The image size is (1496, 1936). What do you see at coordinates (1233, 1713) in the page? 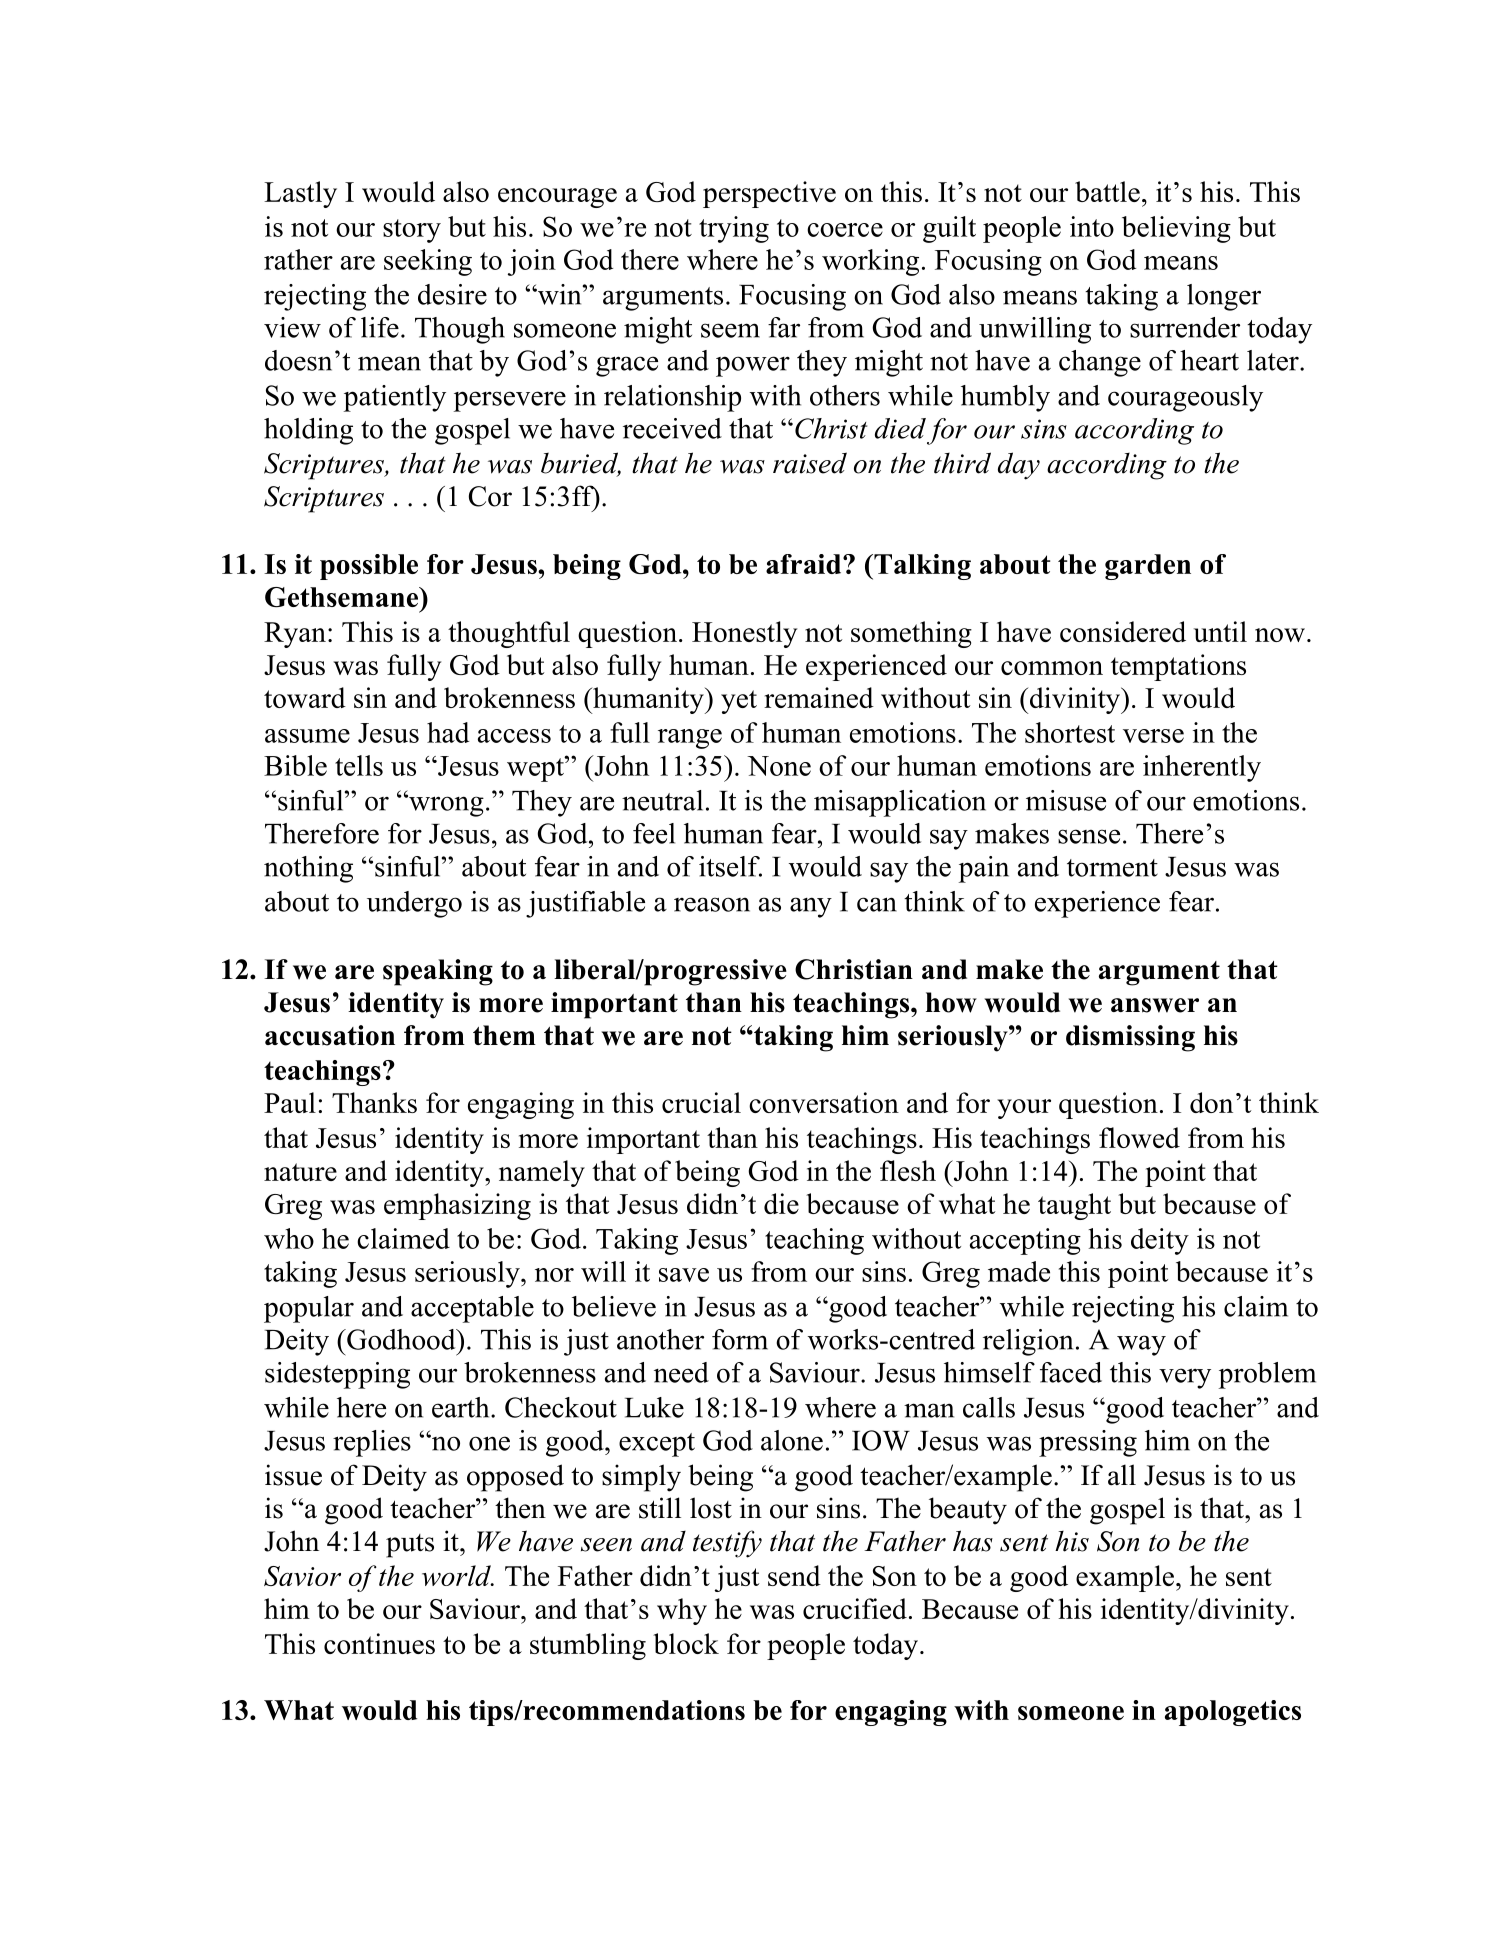
I see `apologetics` at bounding box center [1233, 1713].
